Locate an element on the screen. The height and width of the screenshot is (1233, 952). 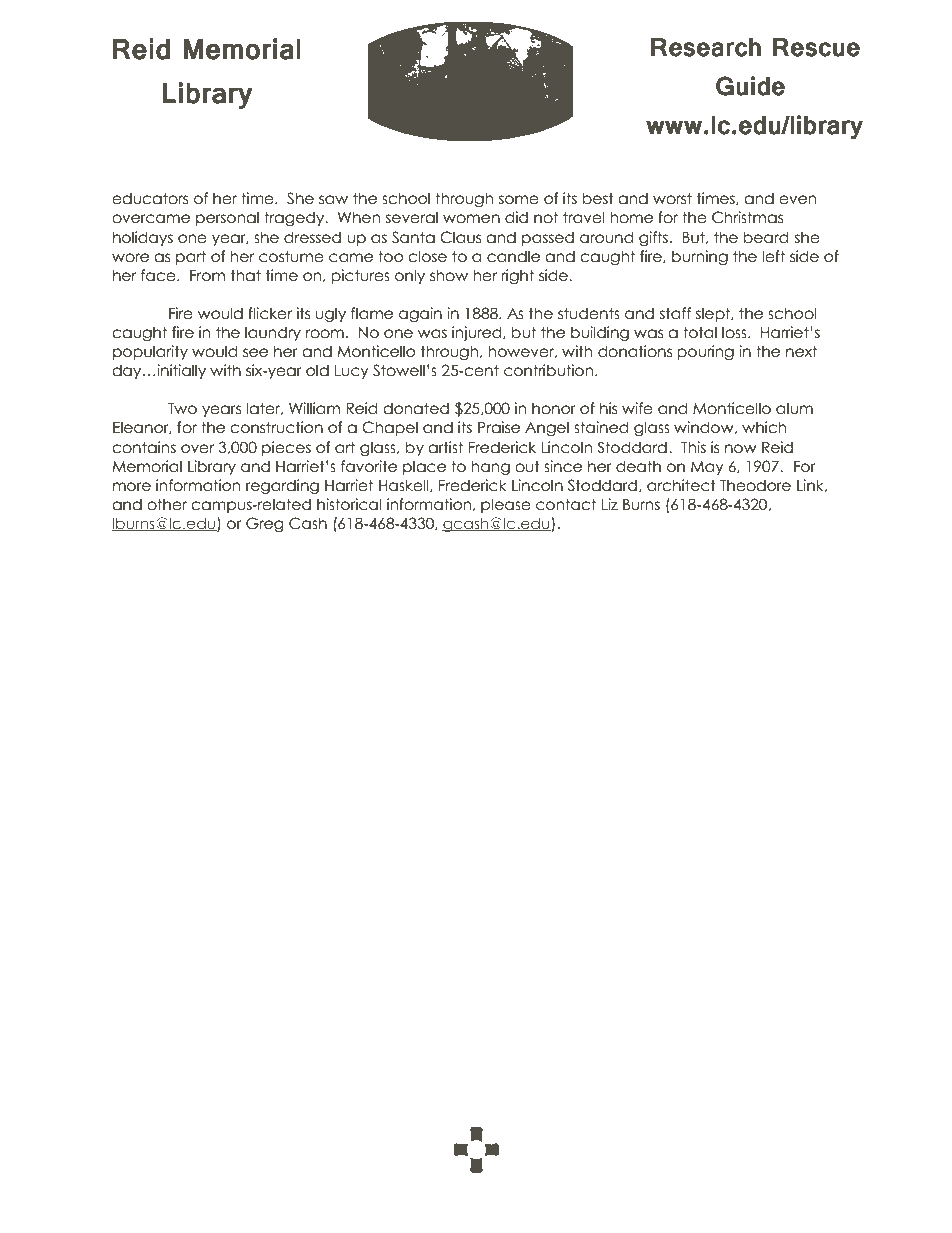
beard is located at coordinates (765, 237).
